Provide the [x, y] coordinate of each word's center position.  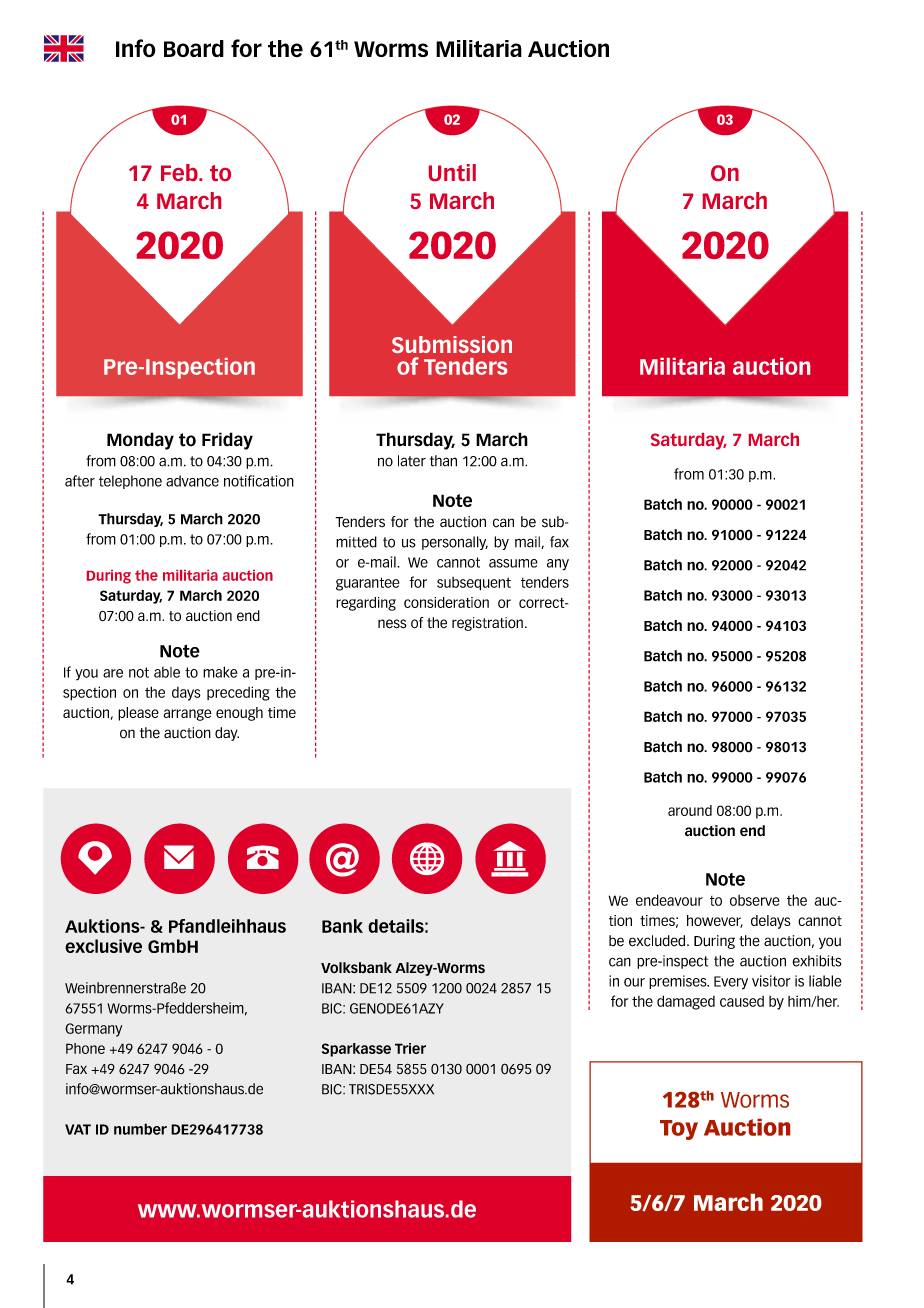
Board [194, 48]
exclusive [103, 946]
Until [452, 172]
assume [513, 563]
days [186, 694]
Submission [452, 344]
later [412, 461]
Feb [180, 172]
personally [455, 543]
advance [192, 481]
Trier [410, 1048]
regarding [366, 604]
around [690, 810]
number [140, 1129]
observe [755, 900]
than [443, 461]
